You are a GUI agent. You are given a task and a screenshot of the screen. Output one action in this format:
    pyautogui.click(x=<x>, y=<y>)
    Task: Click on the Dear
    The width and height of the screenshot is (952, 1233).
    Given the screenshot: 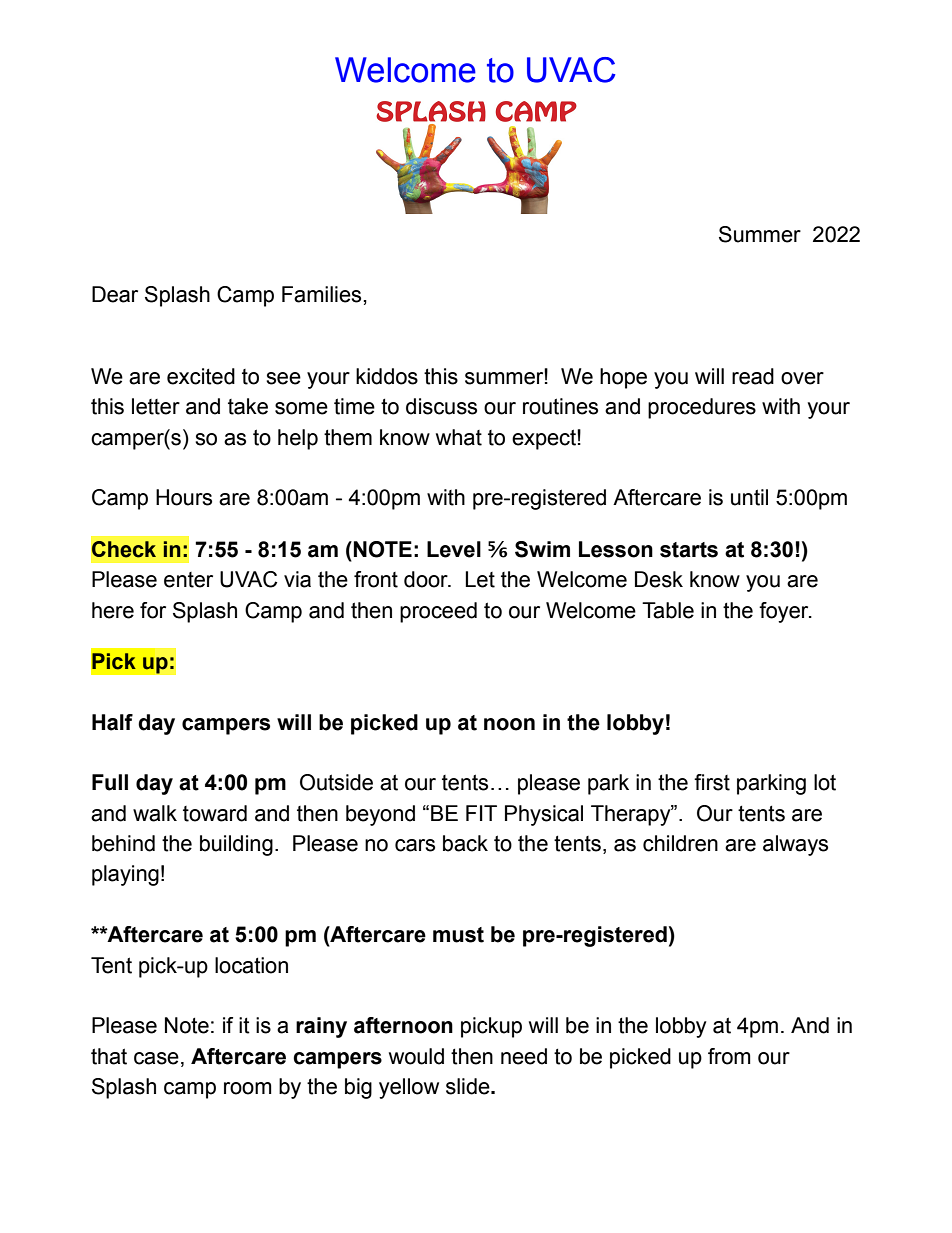 What is the action you would take?
    pyautogui.click(x=115, y=294)
